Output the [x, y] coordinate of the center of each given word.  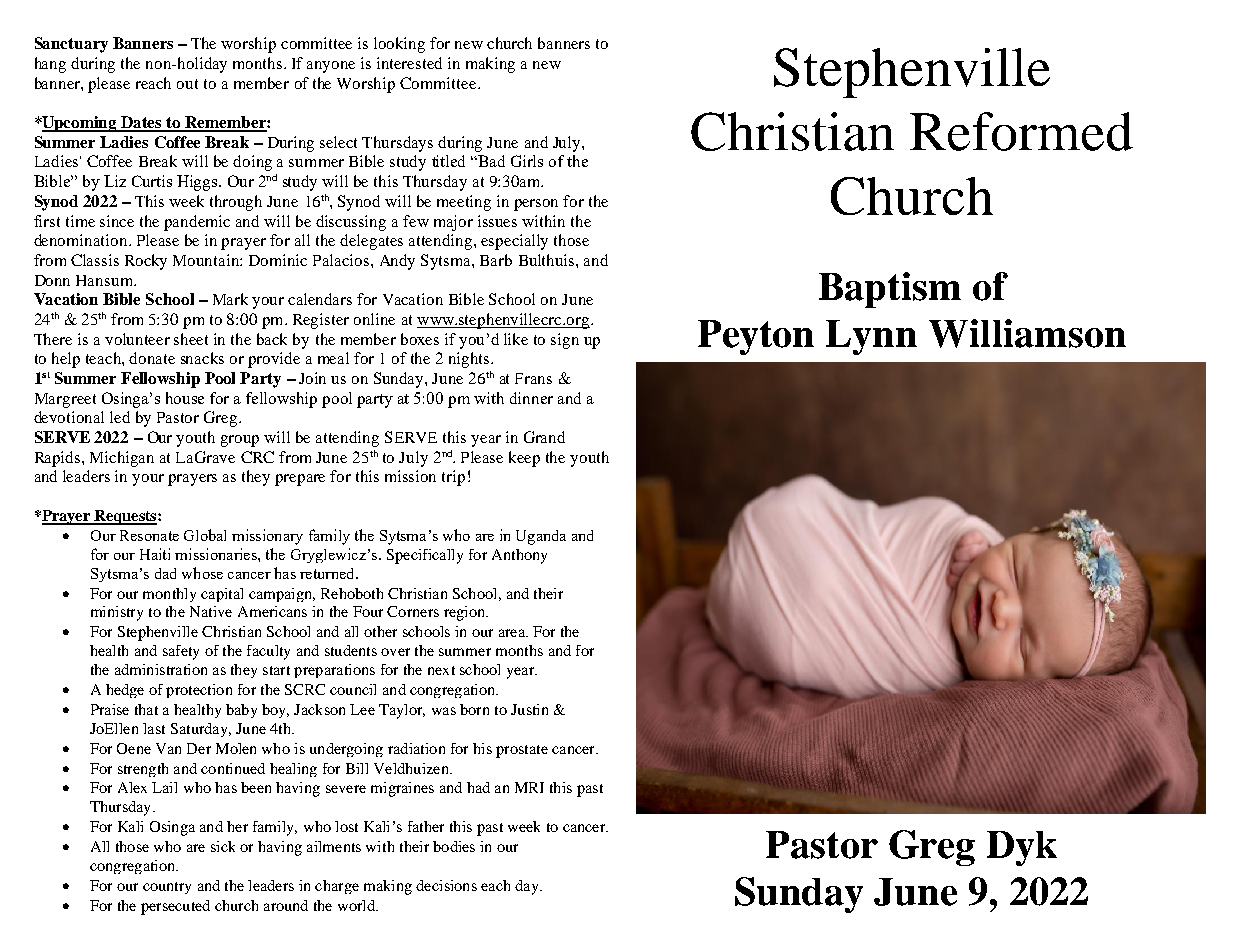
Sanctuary [71, 45]
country [167, 888]
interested [409, 63]
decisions [446, 885]
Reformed [1021, 131]
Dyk [1022, 848]
